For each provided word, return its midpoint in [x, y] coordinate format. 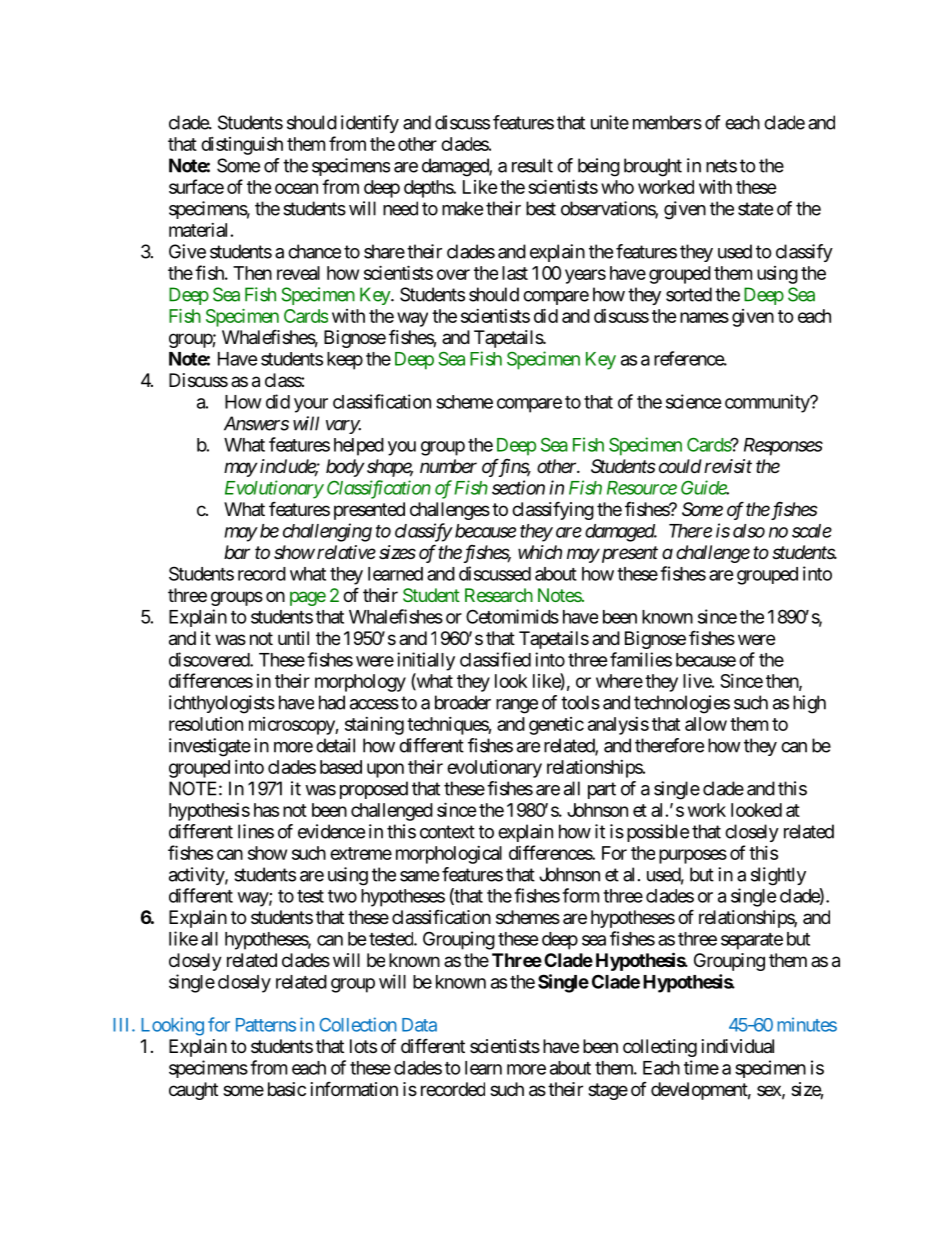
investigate [210, 747]
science [694, 401]
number [448, 466]
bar [237, 552]
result [532, 165]
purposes [693, 856]
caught [193, 1091]
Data [419, 1025]
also [749, 531]
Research [499, 595]
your [311, 405]
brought [653, 167]
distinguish [242, 146]
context [447, 832]
